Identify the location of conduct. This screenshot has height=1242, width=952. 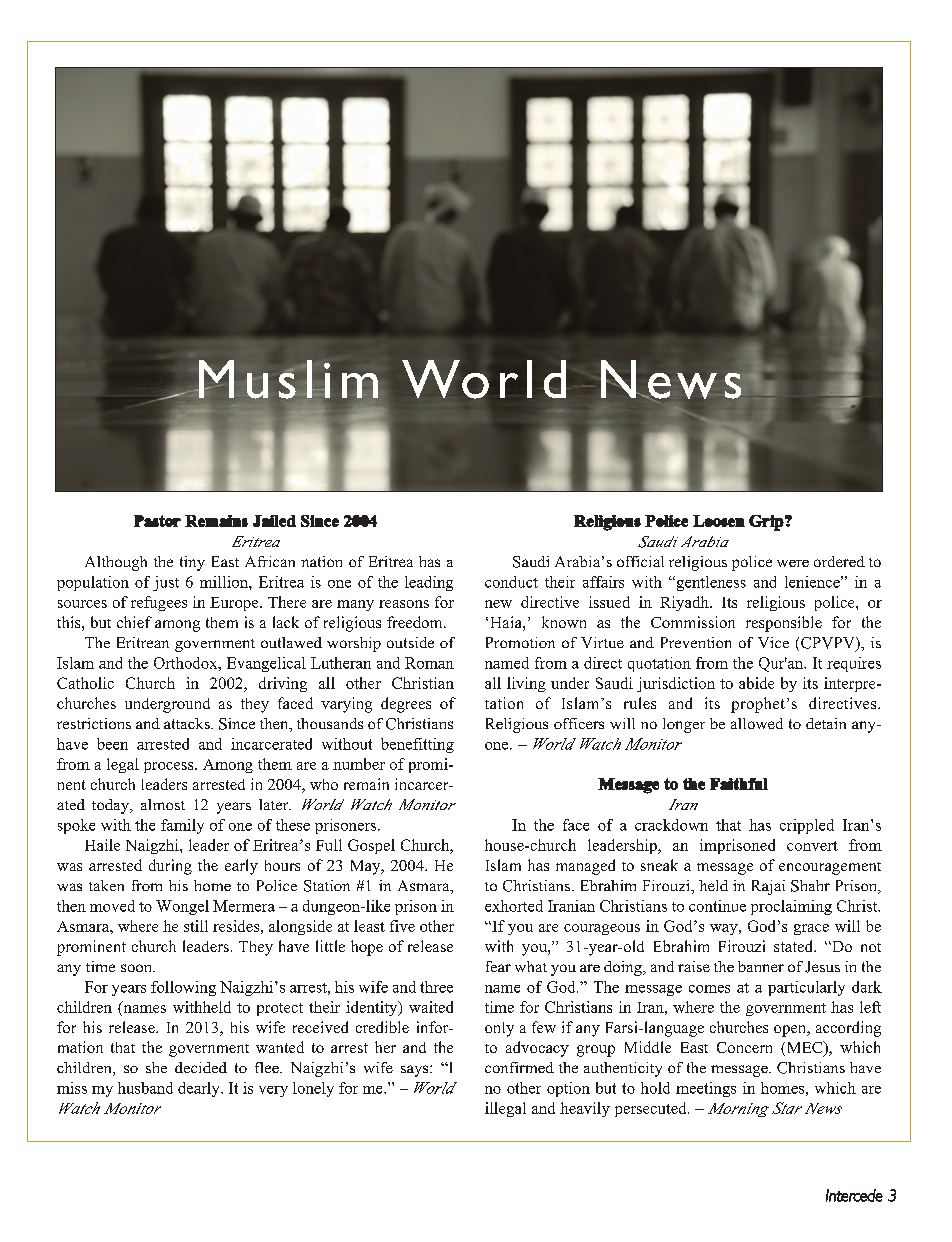
(511, 582).
